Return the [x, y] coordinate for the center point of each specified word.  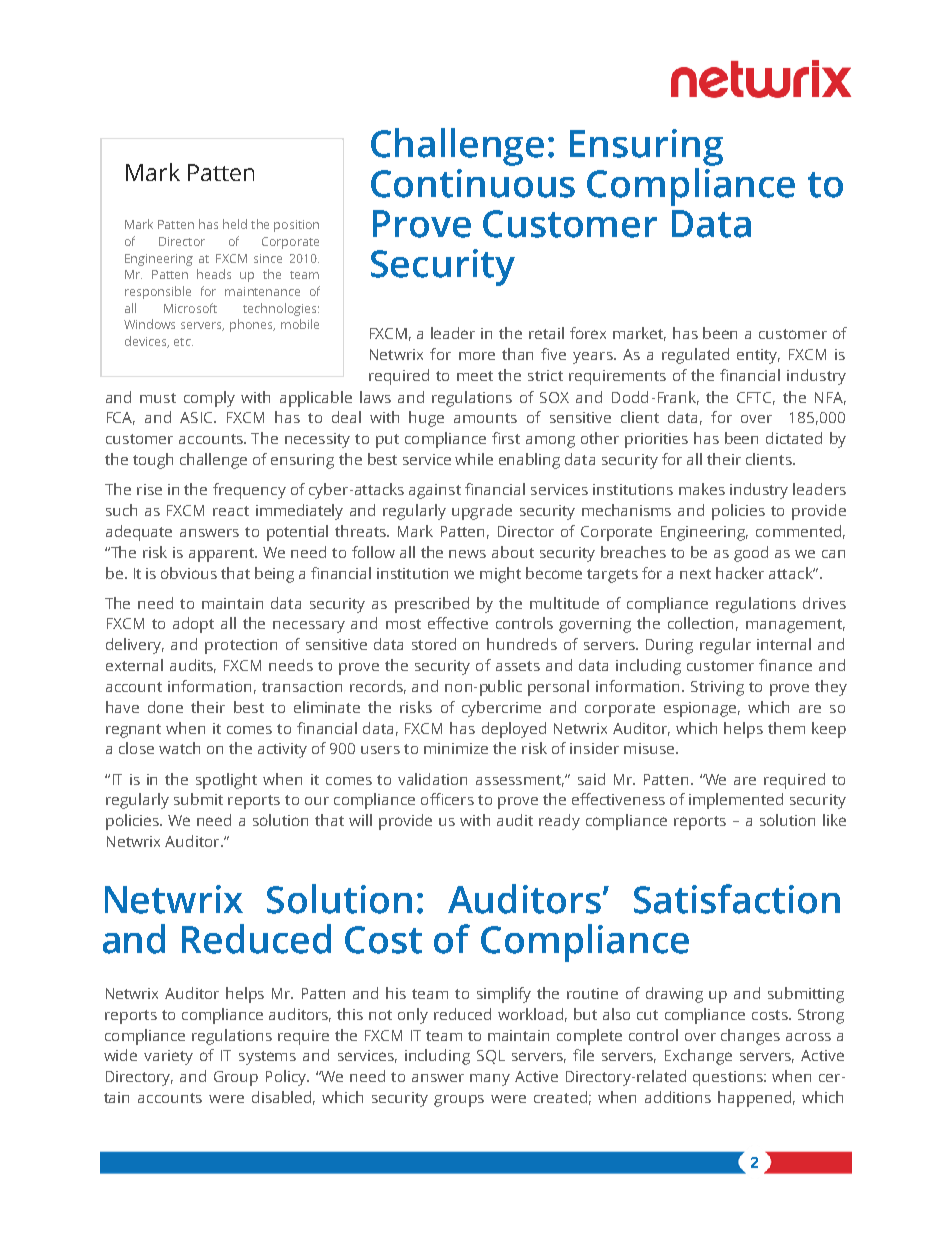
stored [434, 644]
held [235, 224]
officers [447, 799]
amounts [485, 418]
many [490, 1080]
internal [784, 644]
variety [168, 1057]
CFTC [756, 398]
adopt [193, 625]
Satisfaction [737, 899]
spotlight [226, 781]
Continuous [473, 183]
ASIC [197, 417]
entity [758, 356]
